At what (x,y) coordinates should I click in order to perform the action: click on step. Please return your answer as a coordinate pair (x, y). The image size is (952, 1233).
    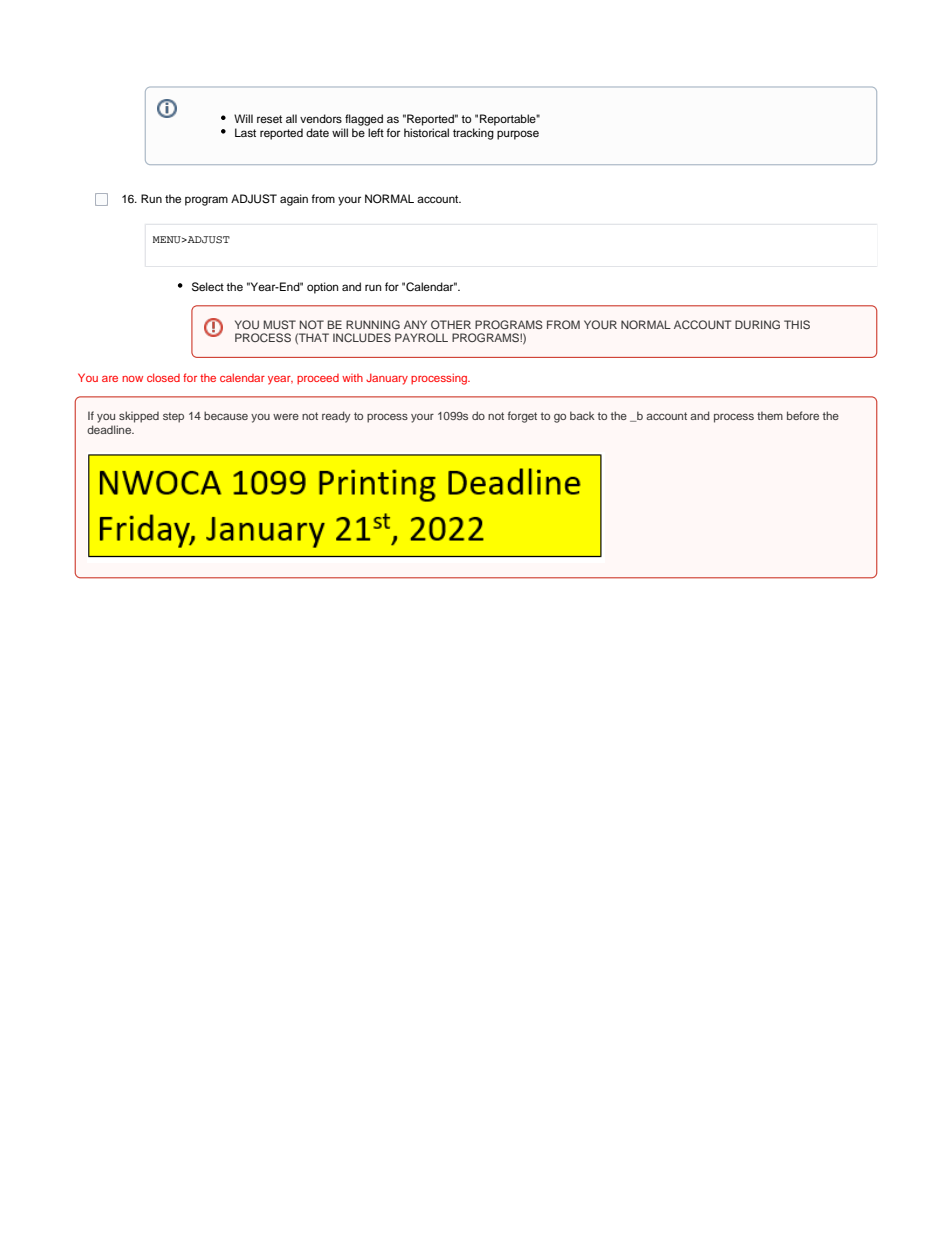
    Looking at the image, I should click on (173, 417).
